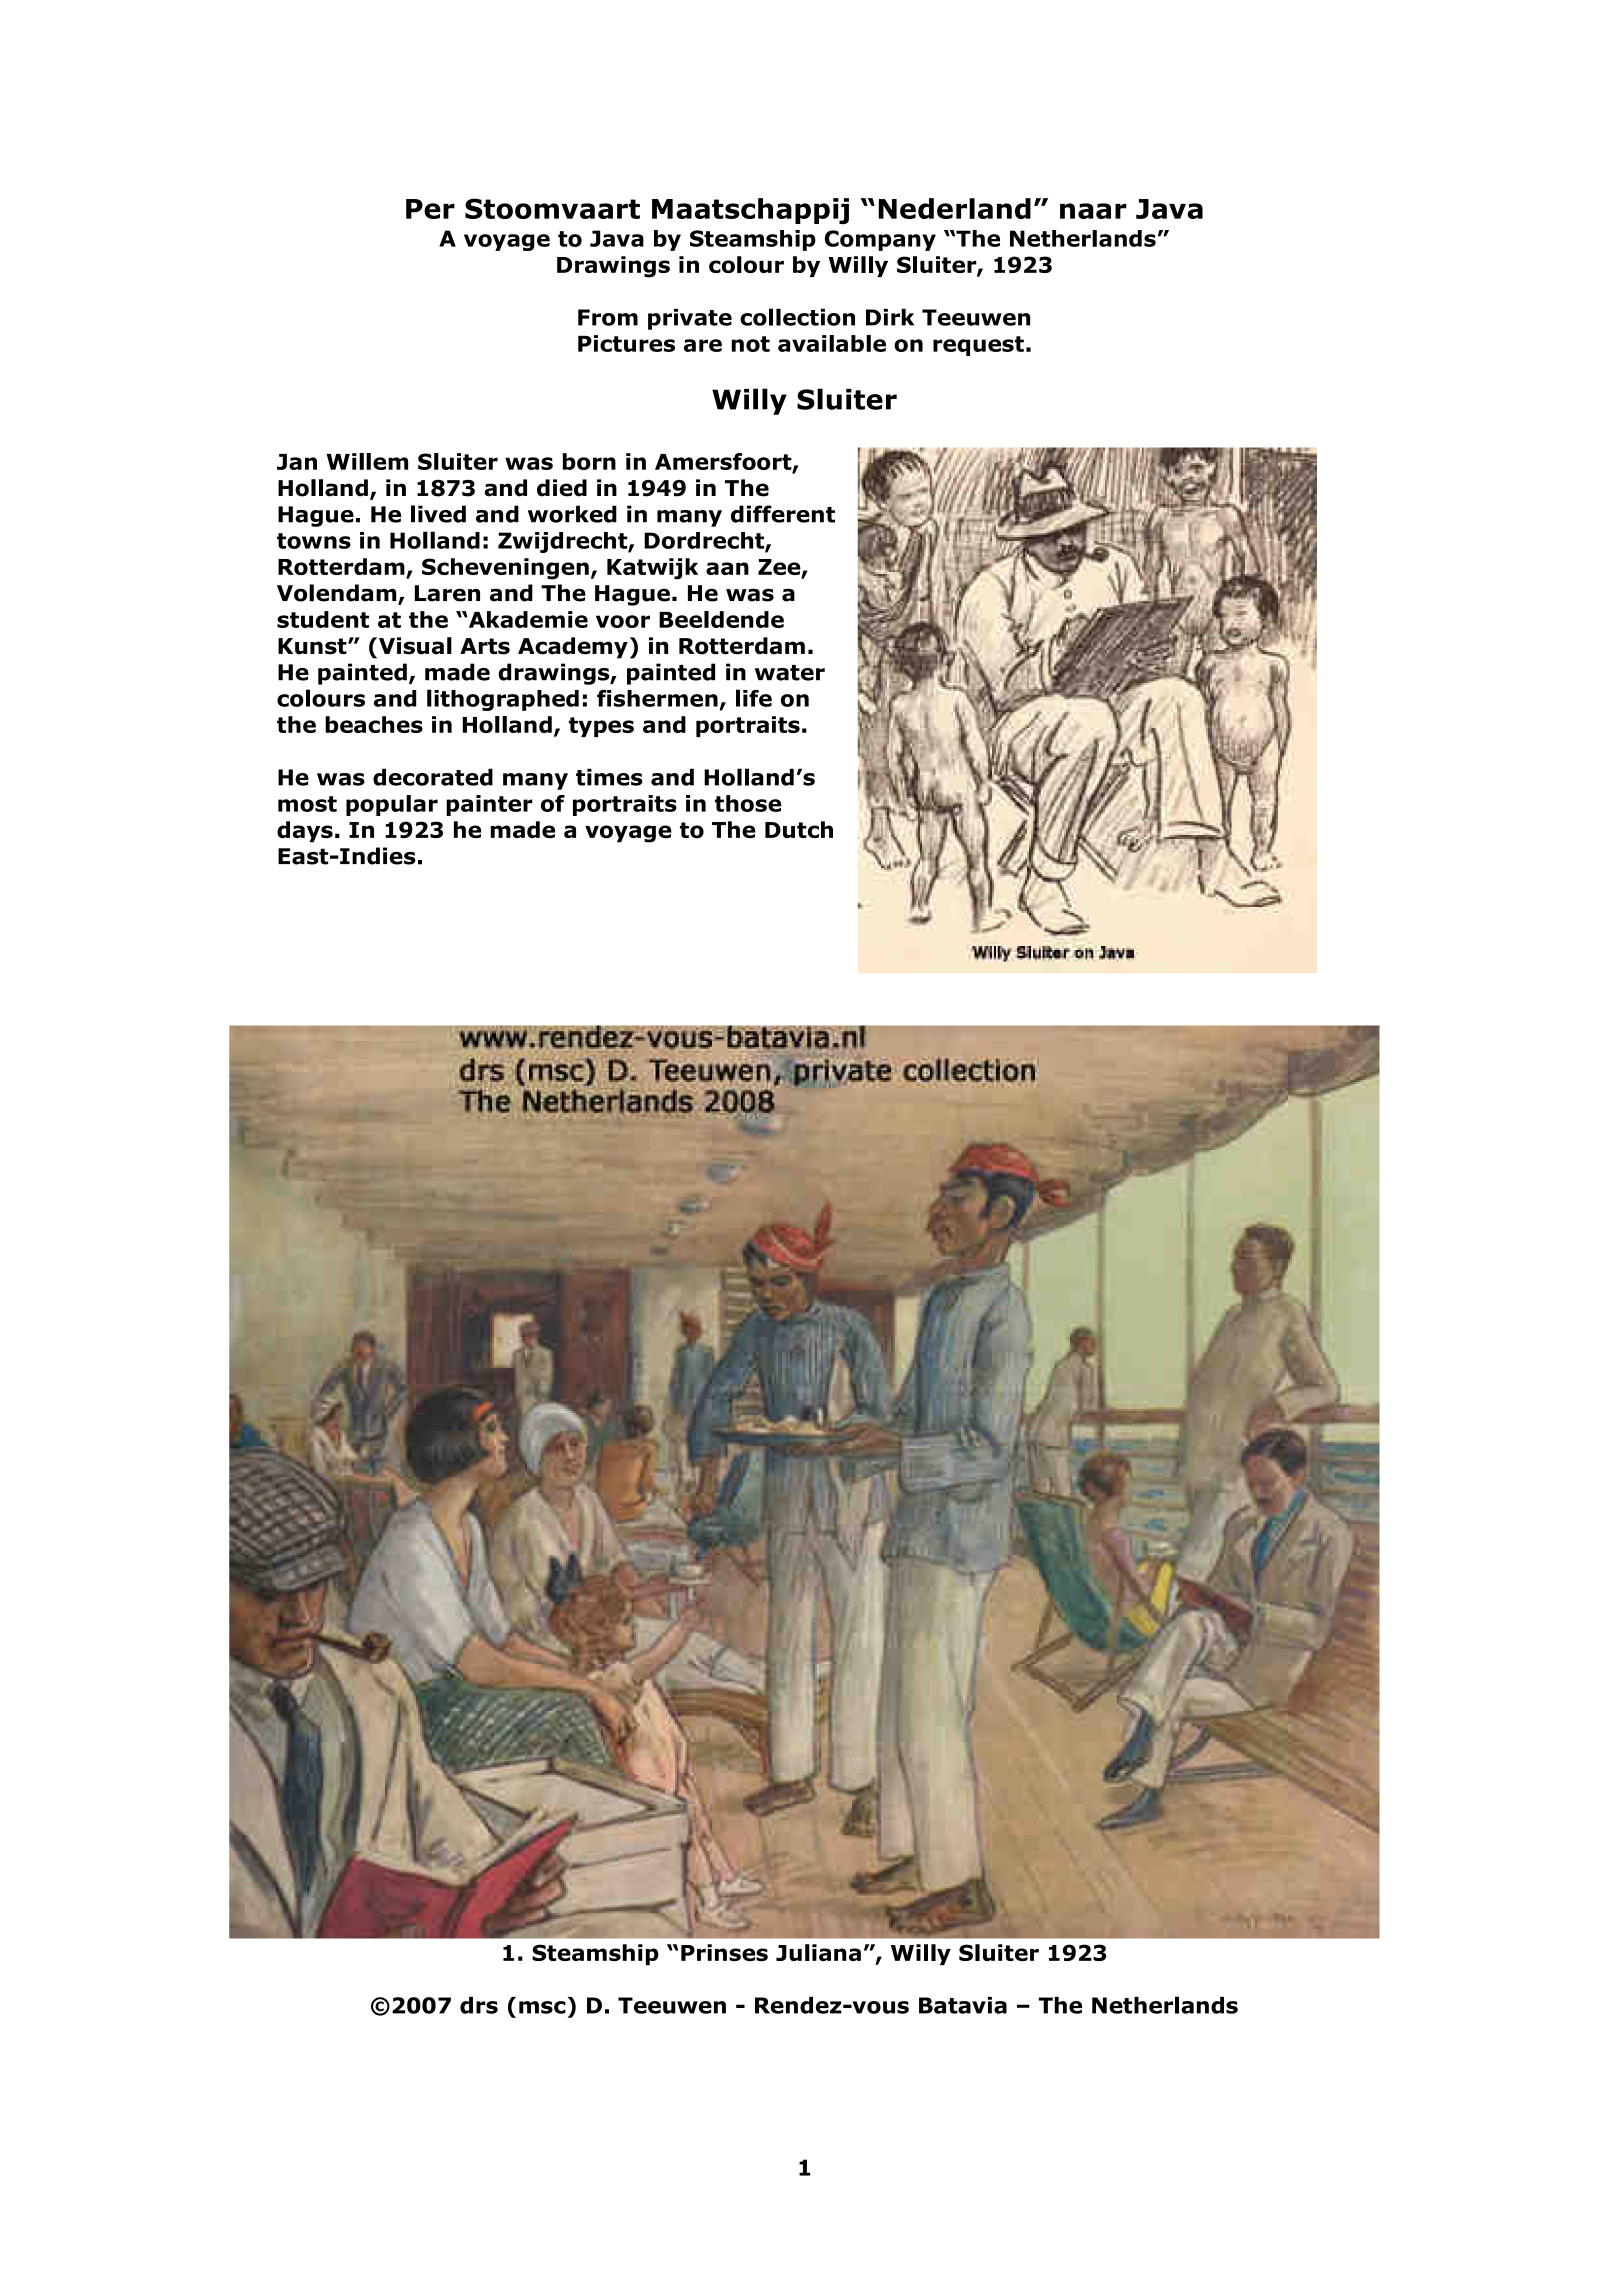 The image size is (1608, 2276). Describe the element at coordinates (479, 2005) in the document. I see `drs` at that location.
